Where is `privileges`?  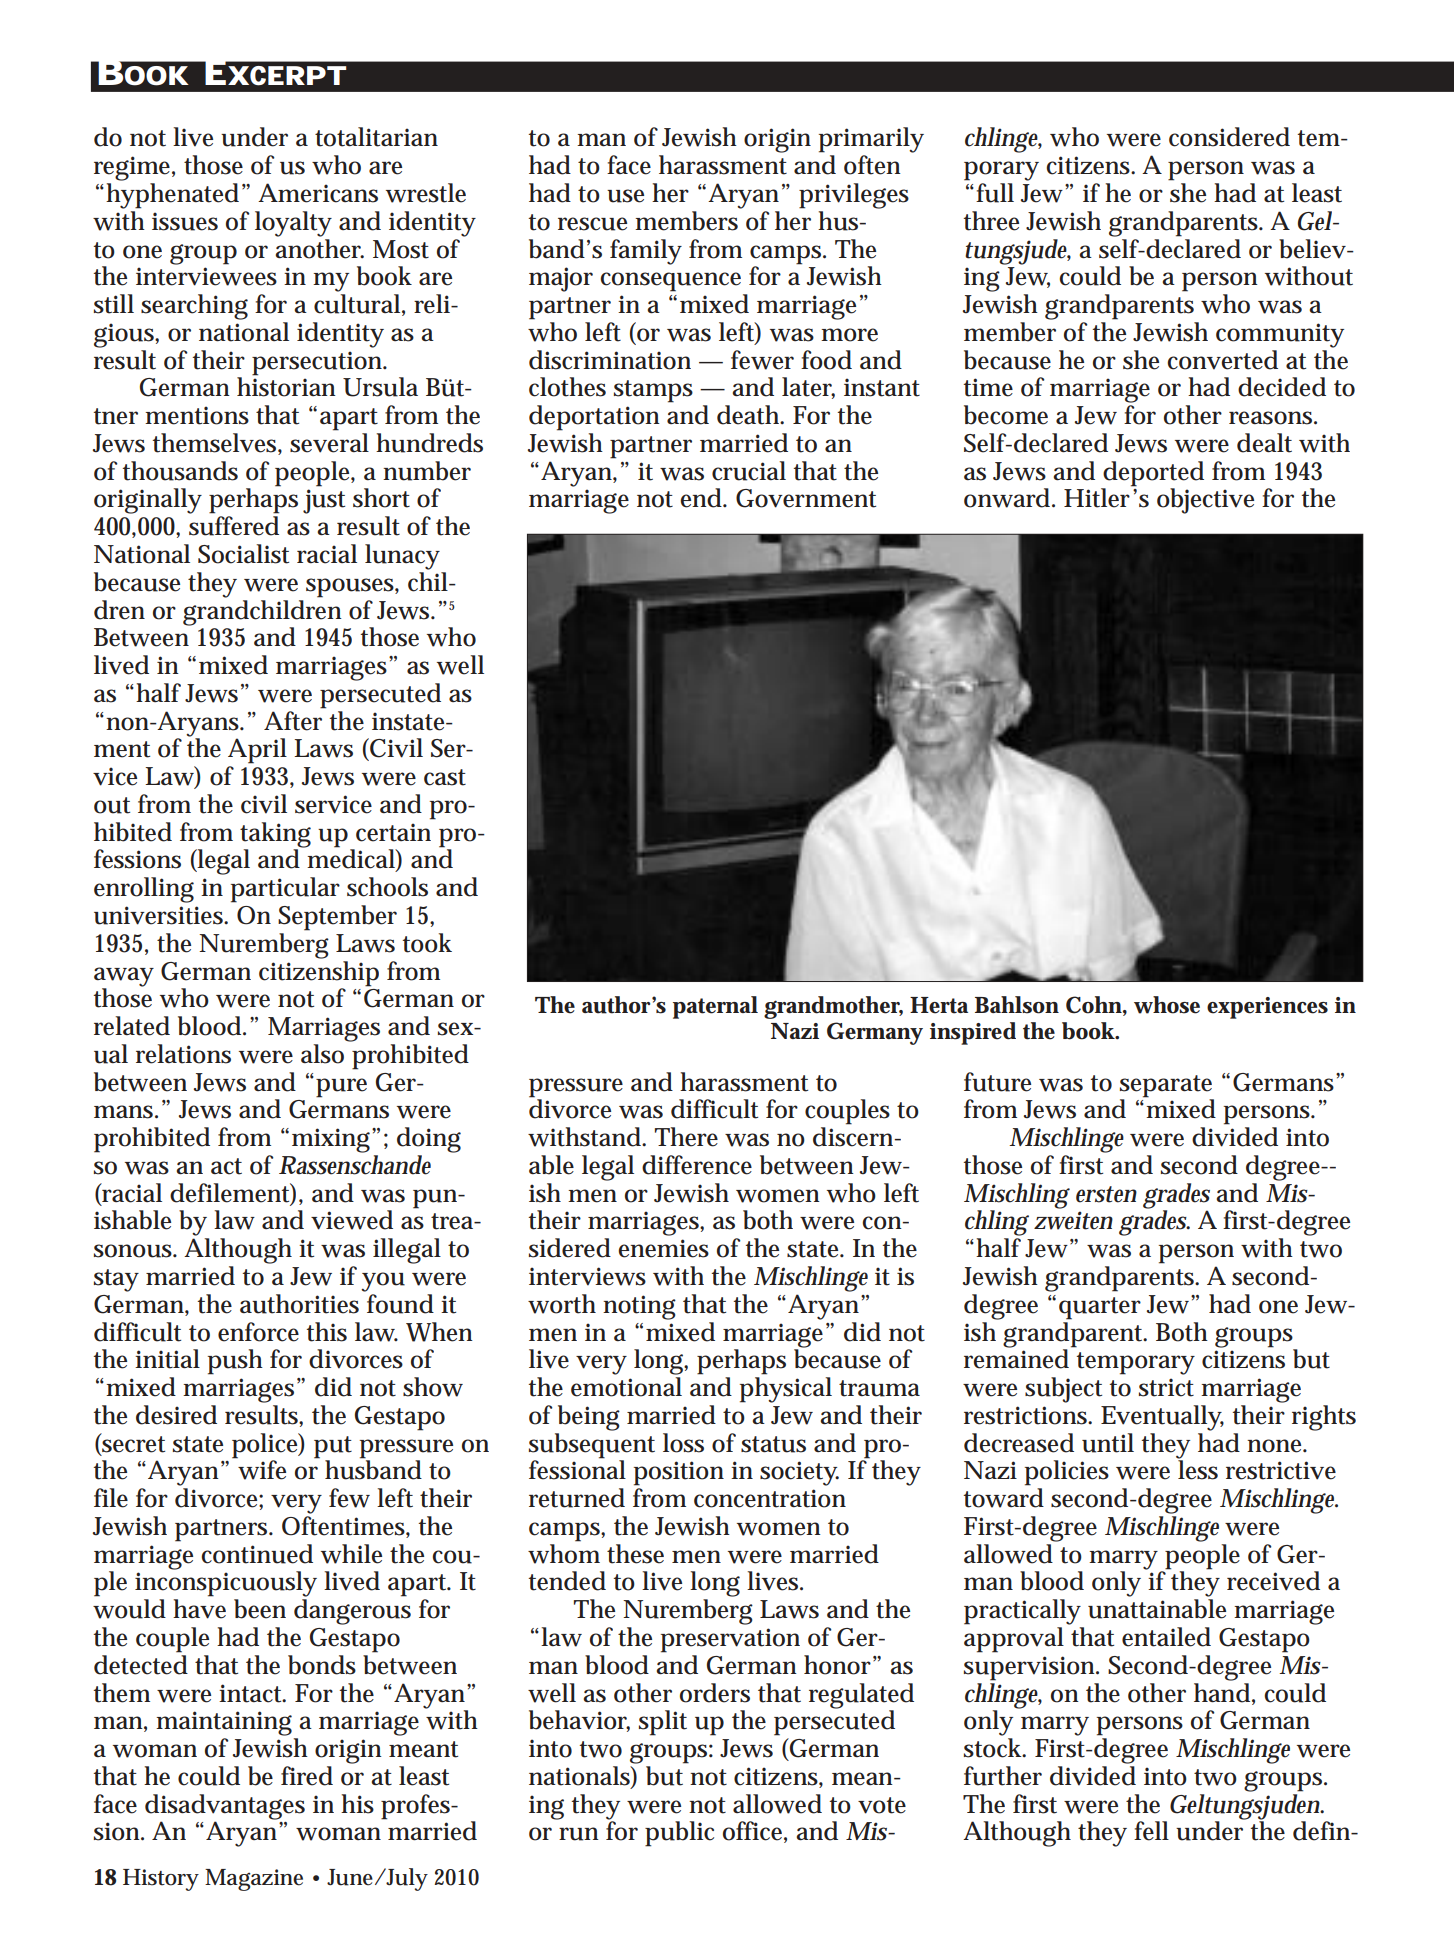 privileges is located at coordinates (854, 196).
